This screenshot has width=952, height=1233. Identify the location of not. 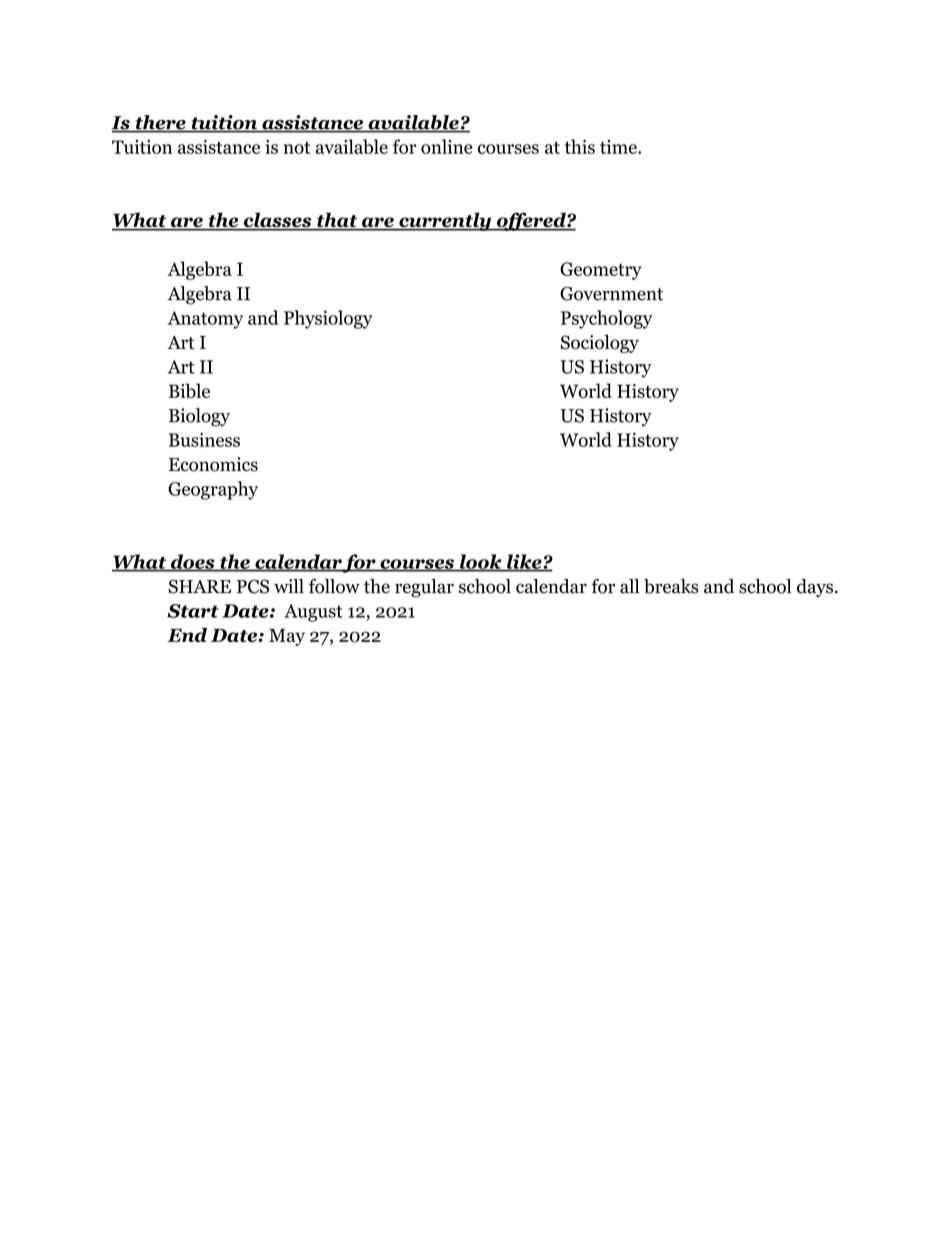
(297, 148).
